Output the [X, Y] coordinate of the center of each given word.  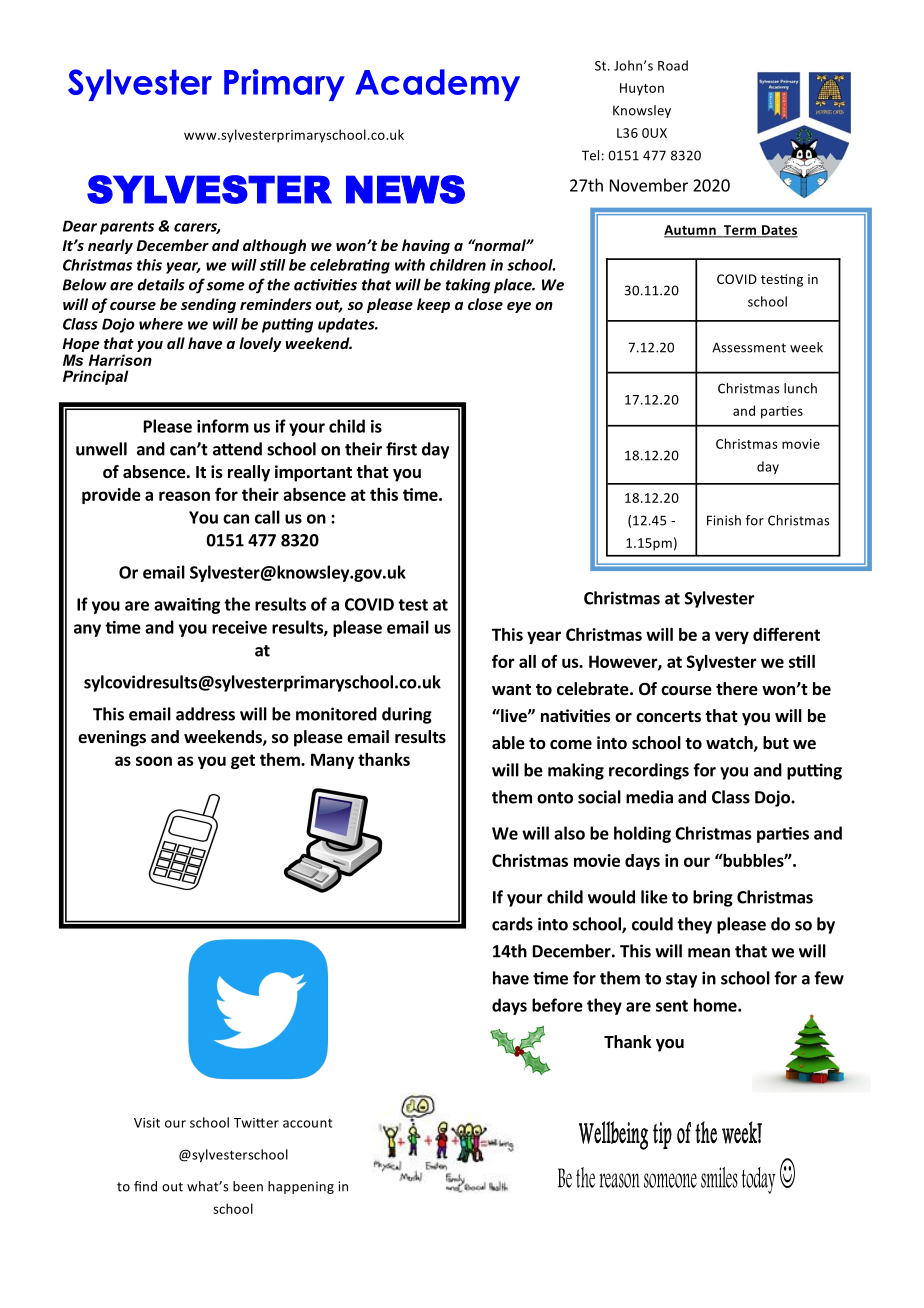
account [307, 1123]
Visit [147, 1123]
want [511, 689]
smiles [719, 1177]
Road [673, 65]
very [732, 637]
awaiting [187, 606]
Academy [437, 85]
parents [127, 228]
